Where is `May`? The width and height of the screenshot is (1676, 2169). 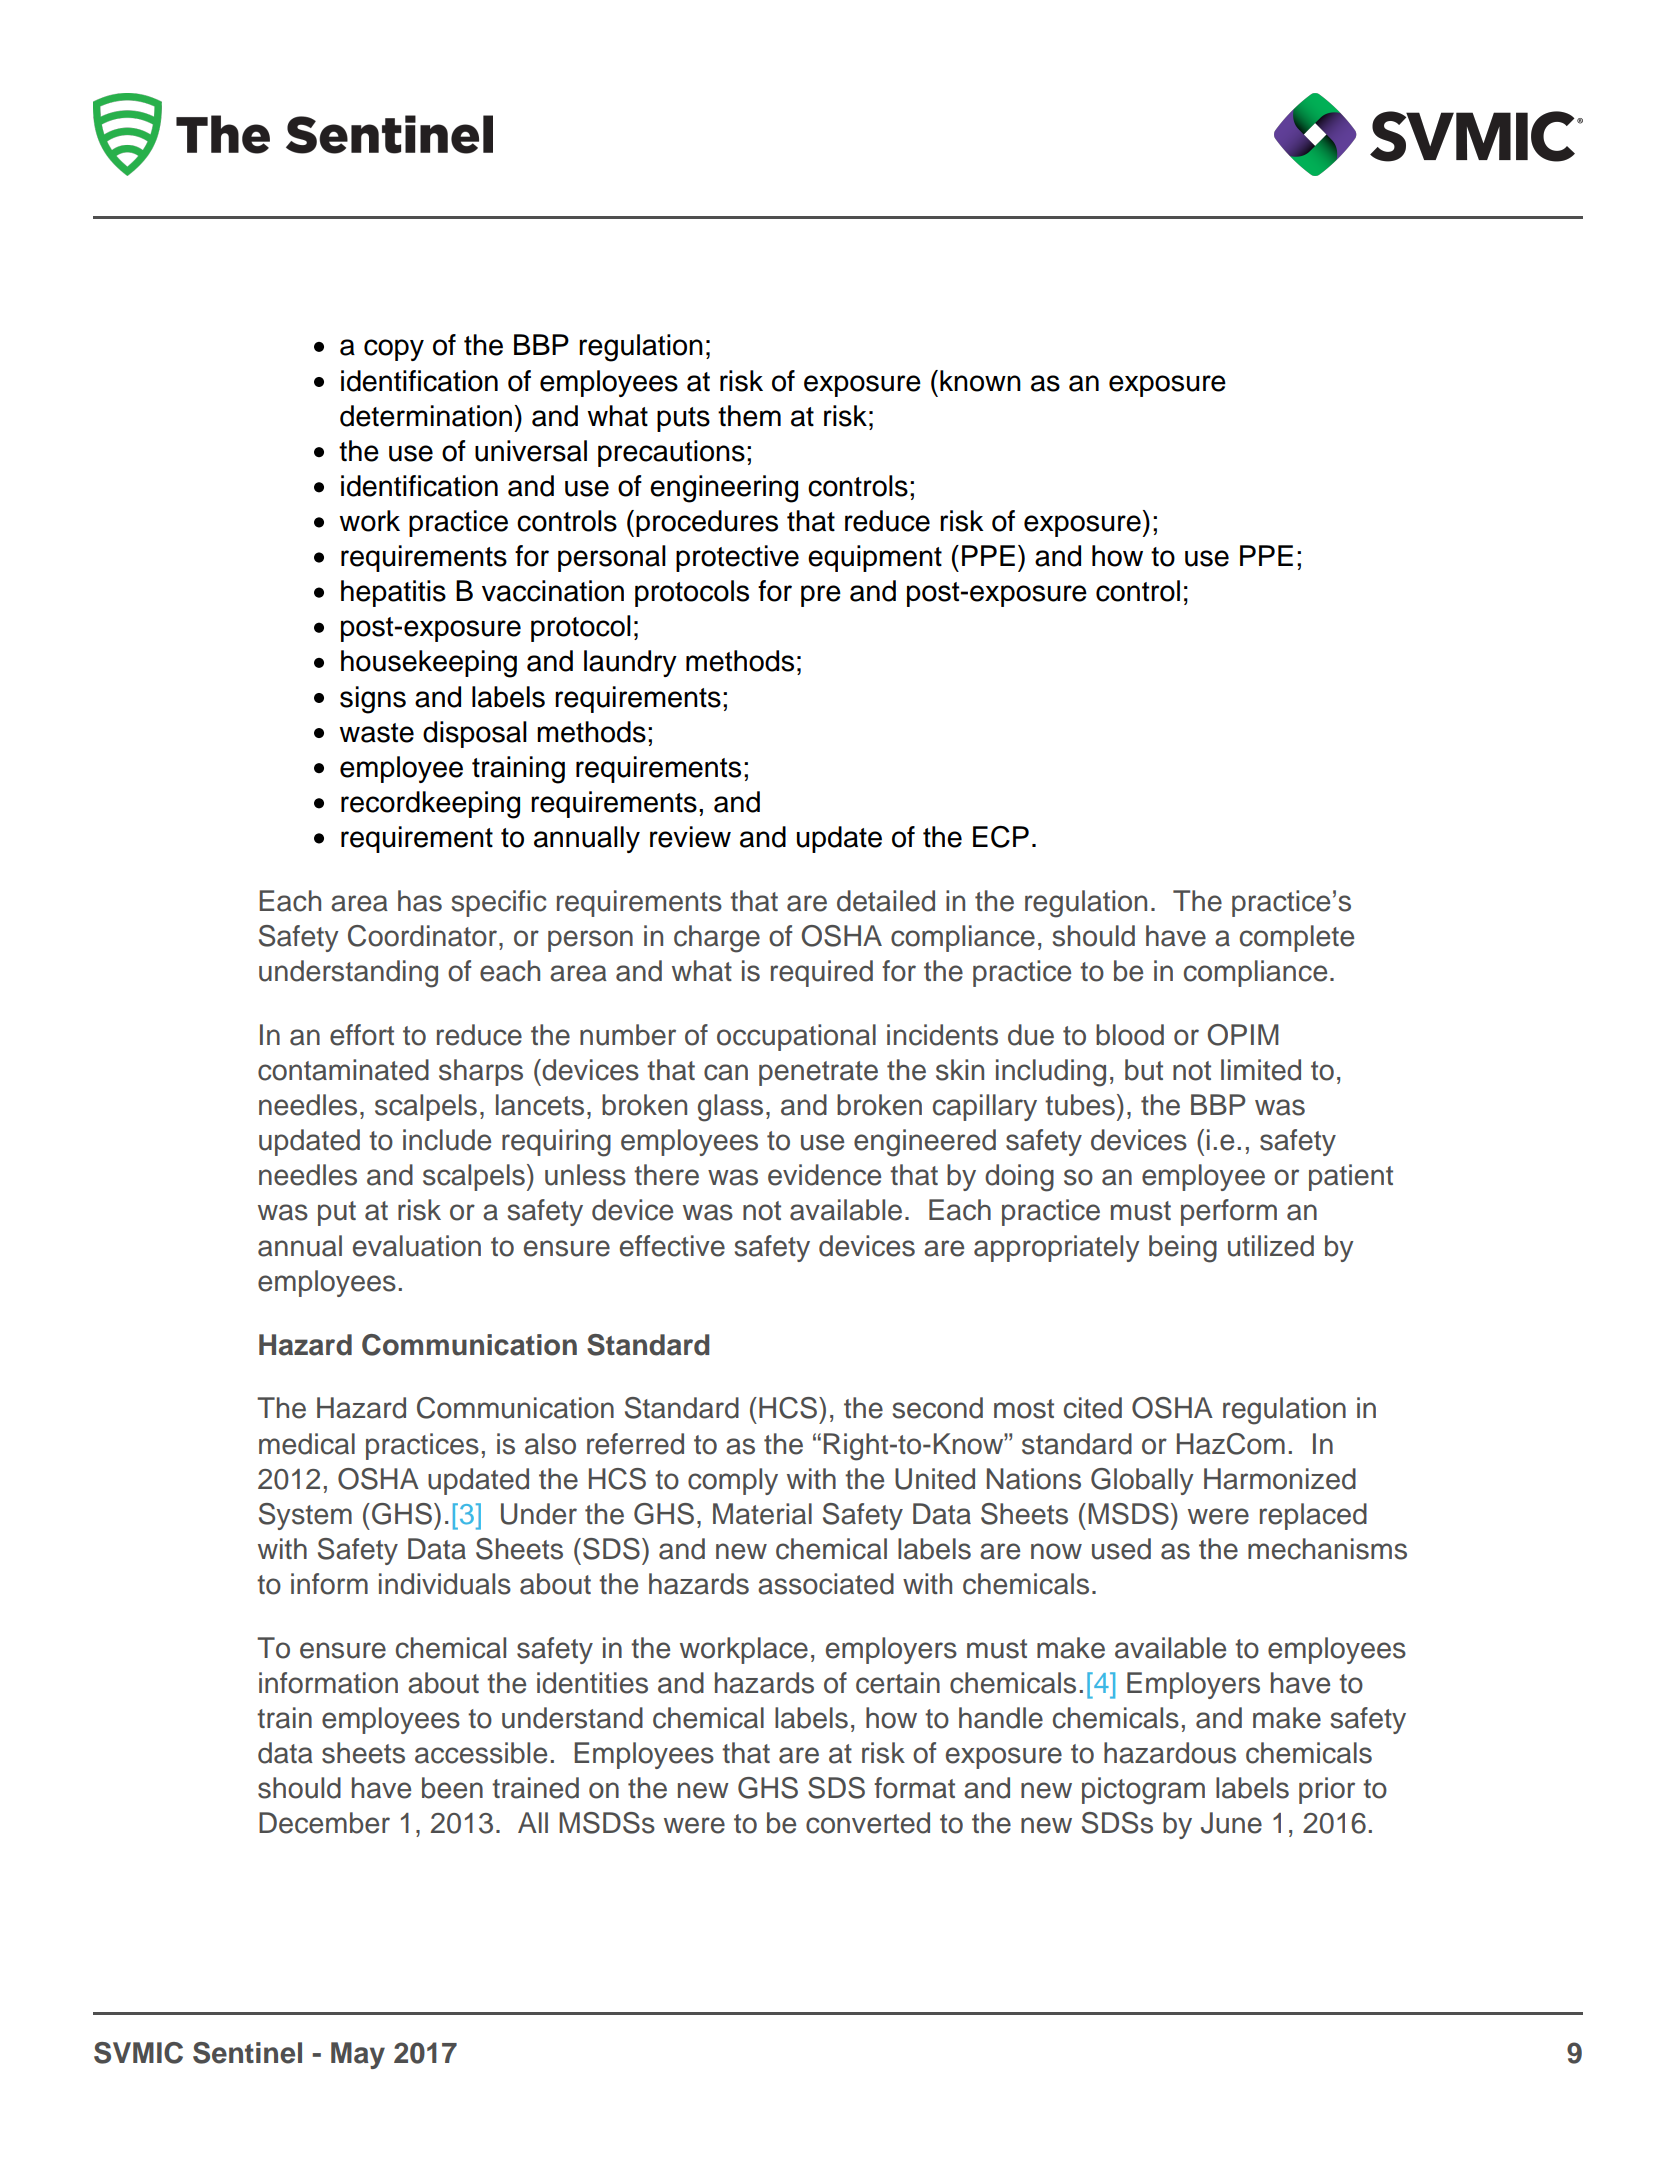 May is located at coordinates (358, 2055).
